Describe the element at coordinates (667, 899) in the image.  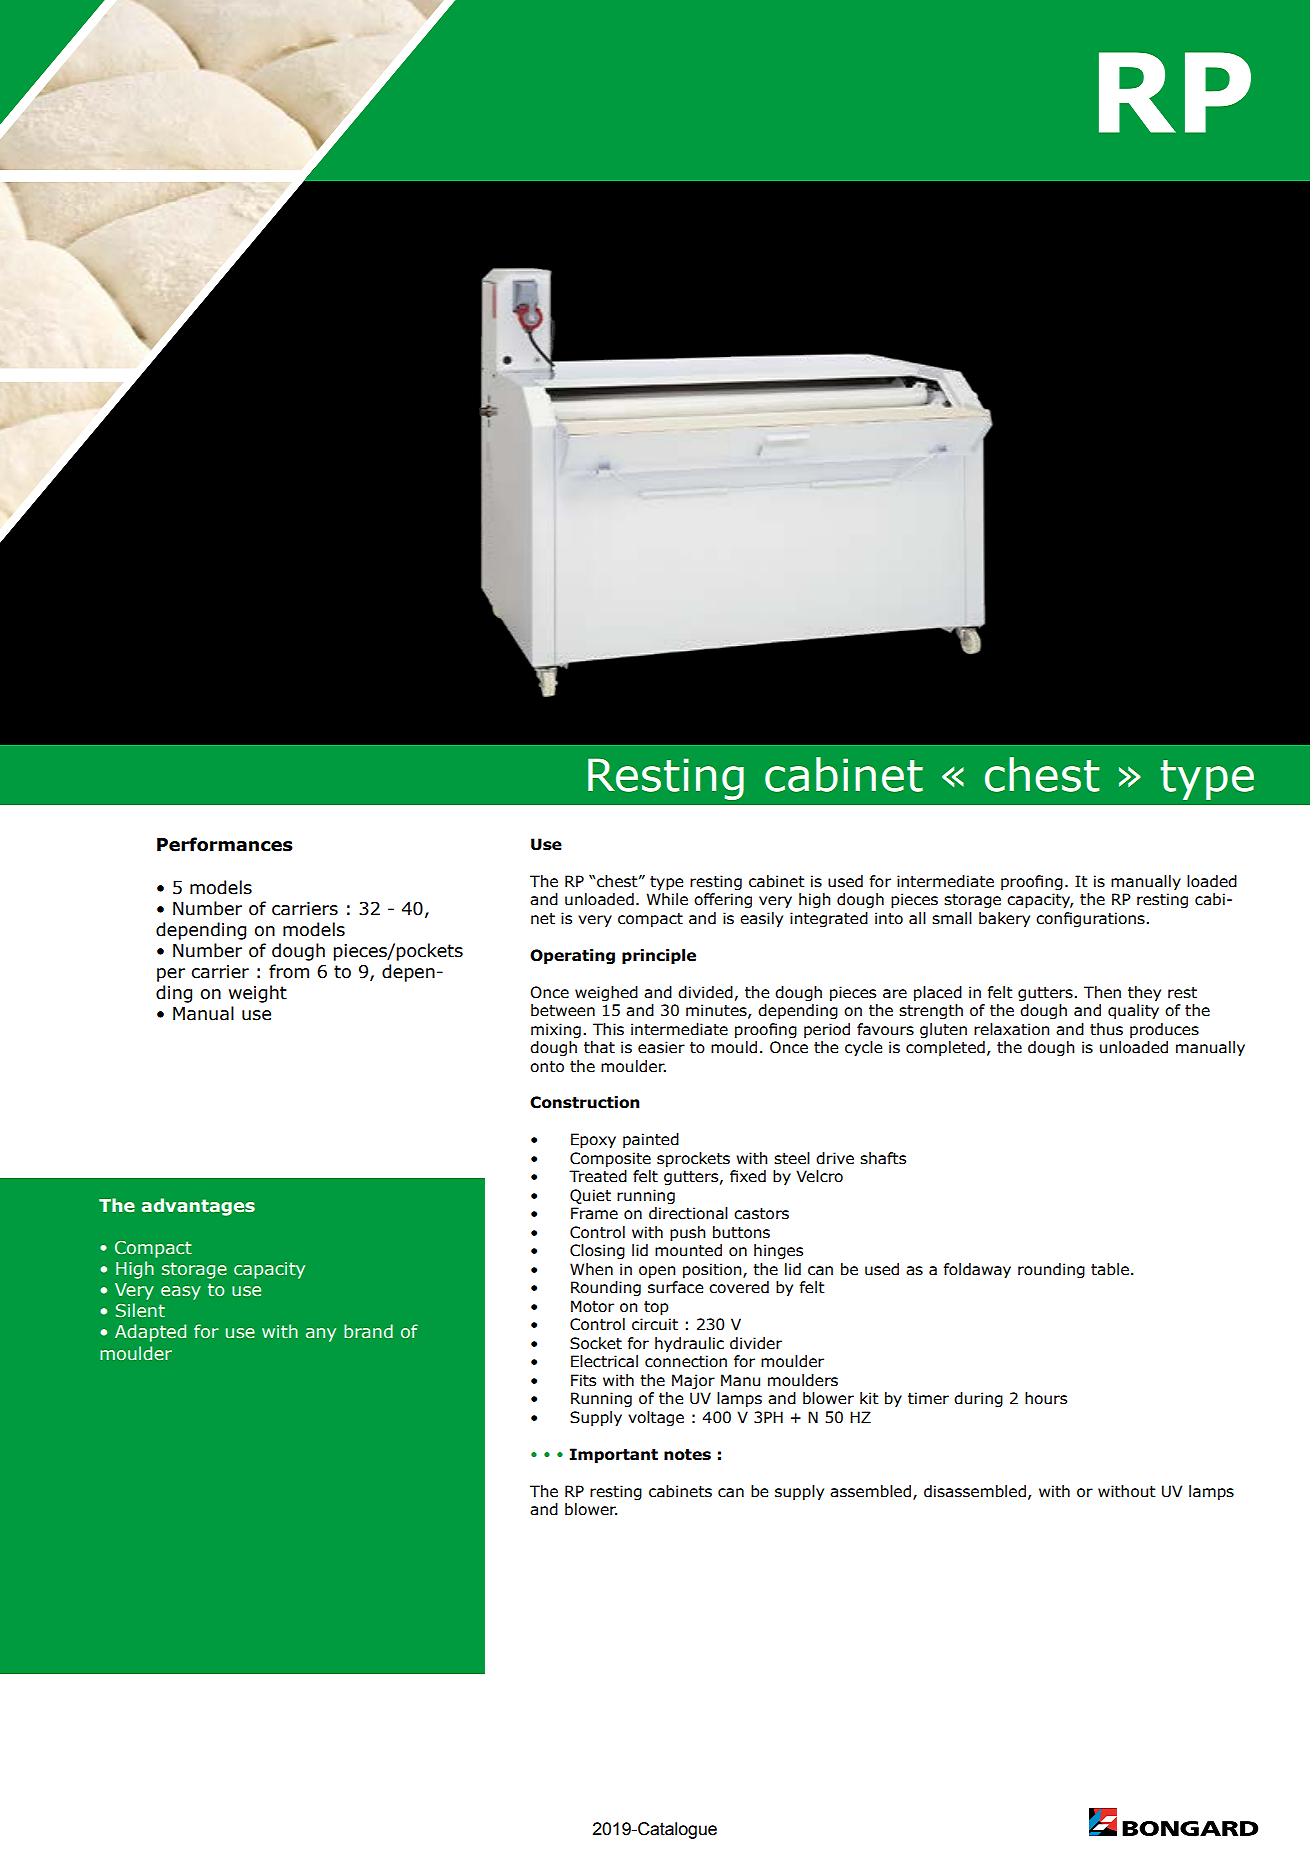
I see `While` at that location.
